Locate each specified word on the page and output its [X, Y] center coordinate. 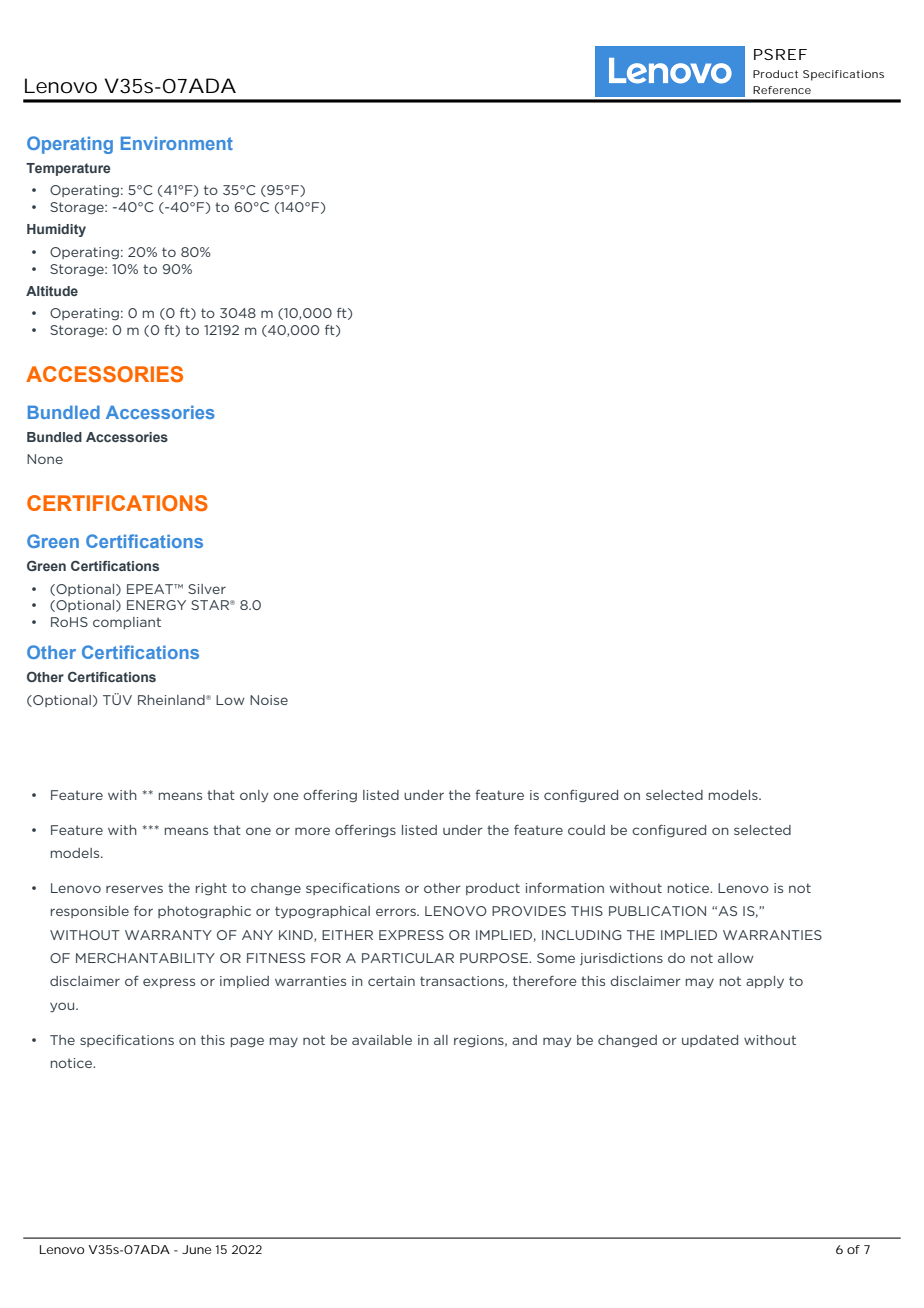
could [586, 830]
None [45, 459]
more [312, 831]
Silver [207, 589]
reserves [134, 889]
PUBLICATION [657, 911]
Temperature [68, 169]
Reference [782, 90]
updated [710, 1041]
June [196, 1249]
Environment [177, 143]
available [382, 1040]
